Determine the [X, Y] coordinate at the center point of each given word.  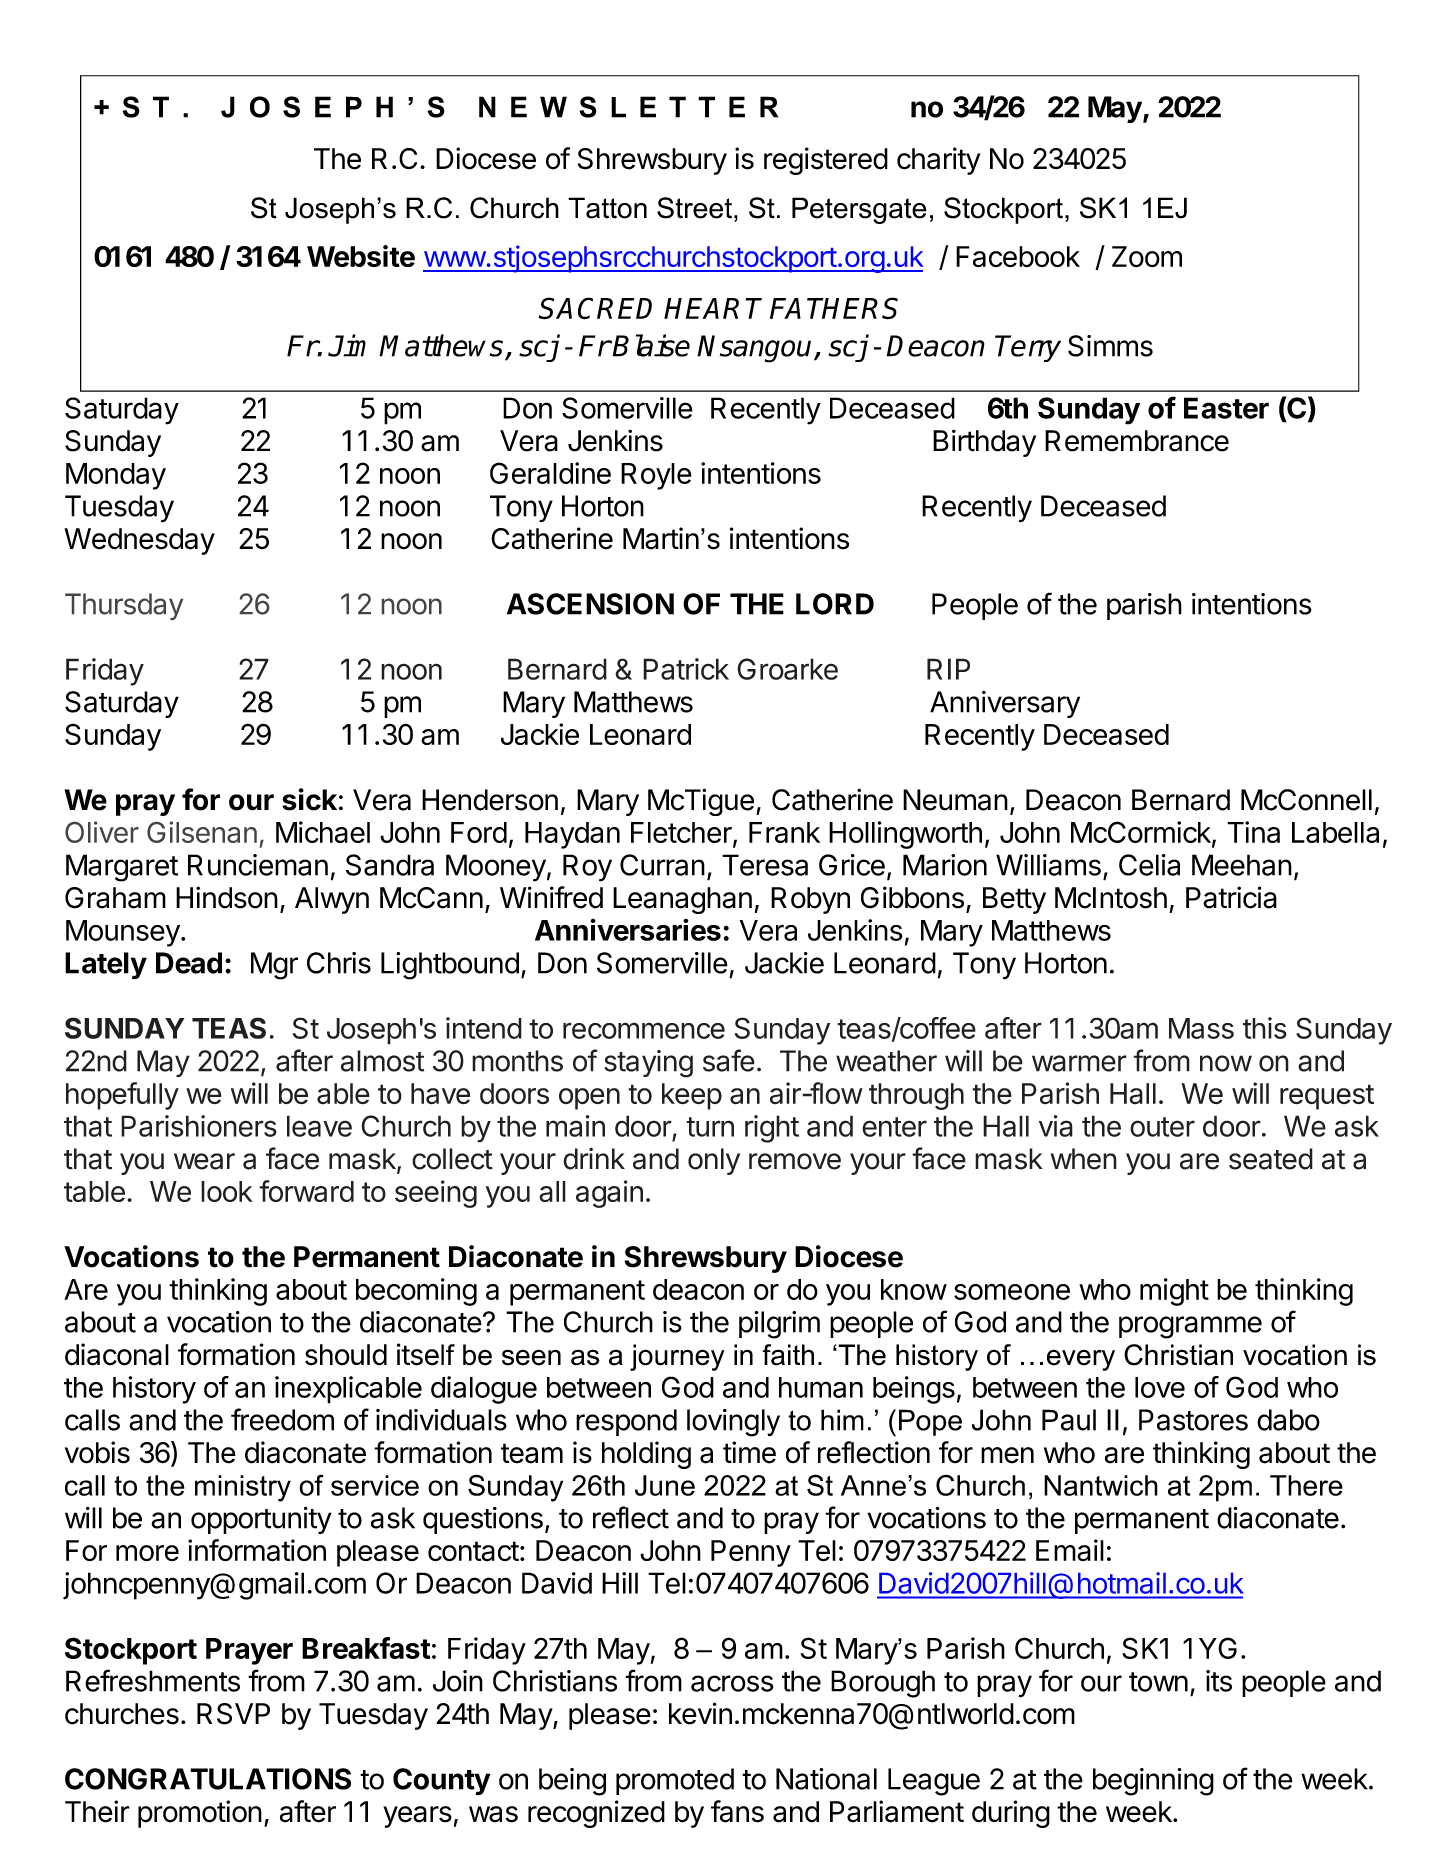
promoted [675, 1781]
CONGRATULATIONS [208, 1779]
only [714, 1161]
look [227, 1191]
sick [309, 799]
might [1174, 1292]
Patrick [686, 669]
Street [694, 208]
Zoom [1147, 257]
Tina [1253, 832]
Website [361, 256]
